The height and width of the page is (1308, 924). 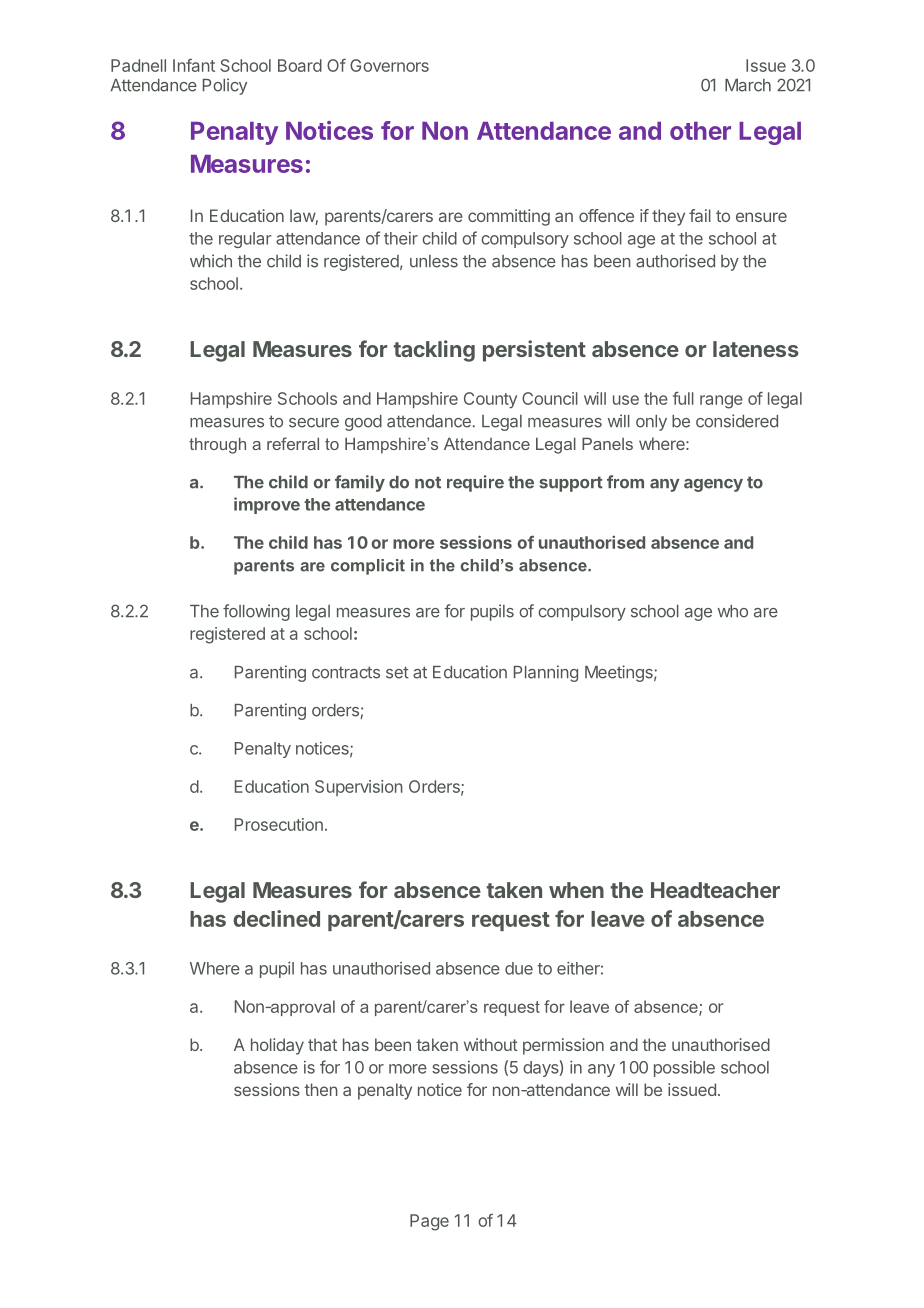 I want to click on due, so click(x=519, y=968).
